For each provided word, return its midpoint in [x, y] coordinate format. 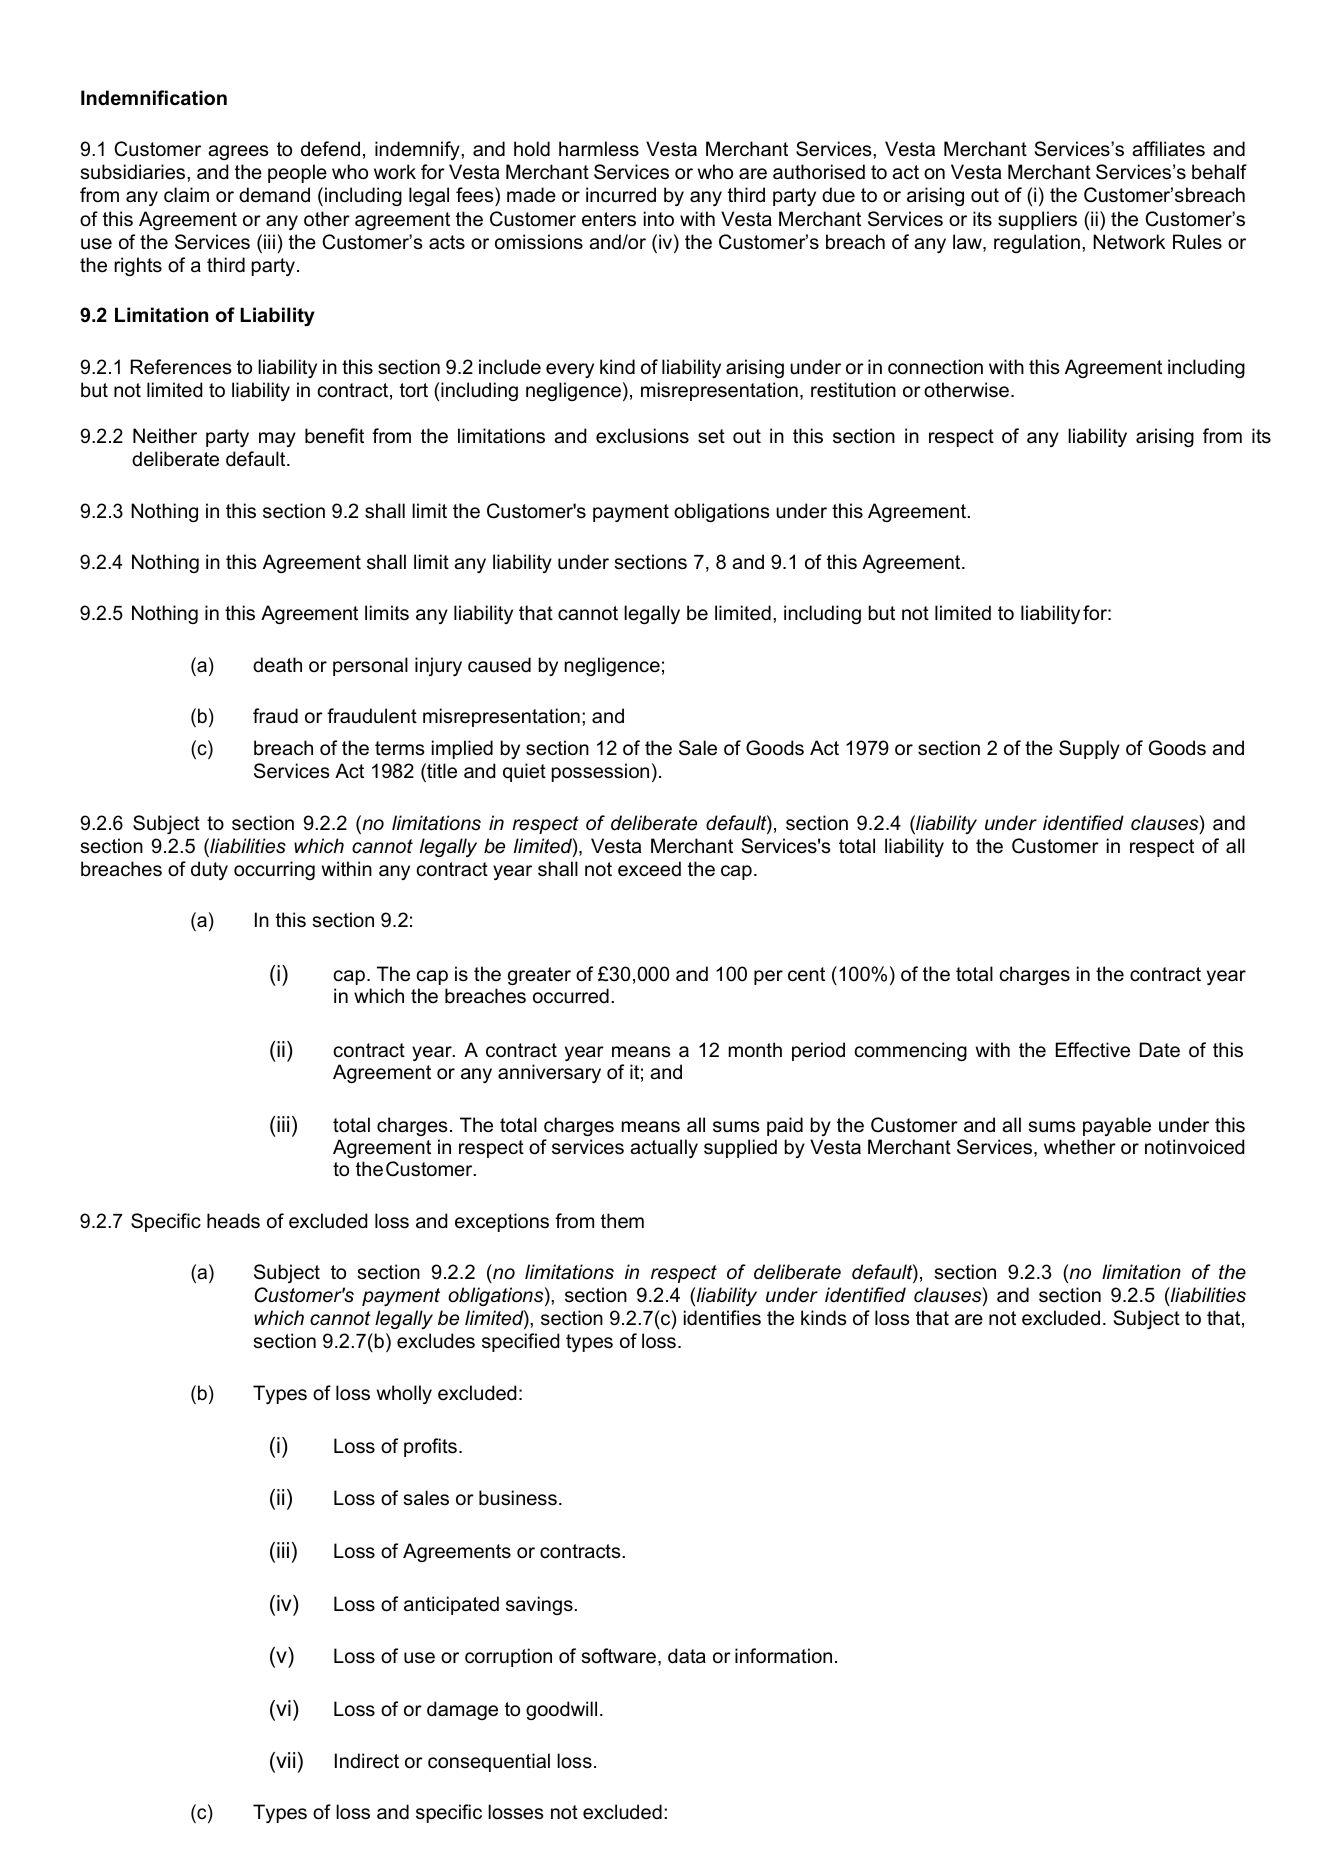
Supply [1089, 749]
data [687, 1656]
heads [233, 1221]
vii [284, 1760]
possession [600, 772]
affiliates [1168, 149]
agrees [238, 152]
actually [664, 1148]
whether [1080, 1147]
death [277, 665]
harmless [599, 149]
